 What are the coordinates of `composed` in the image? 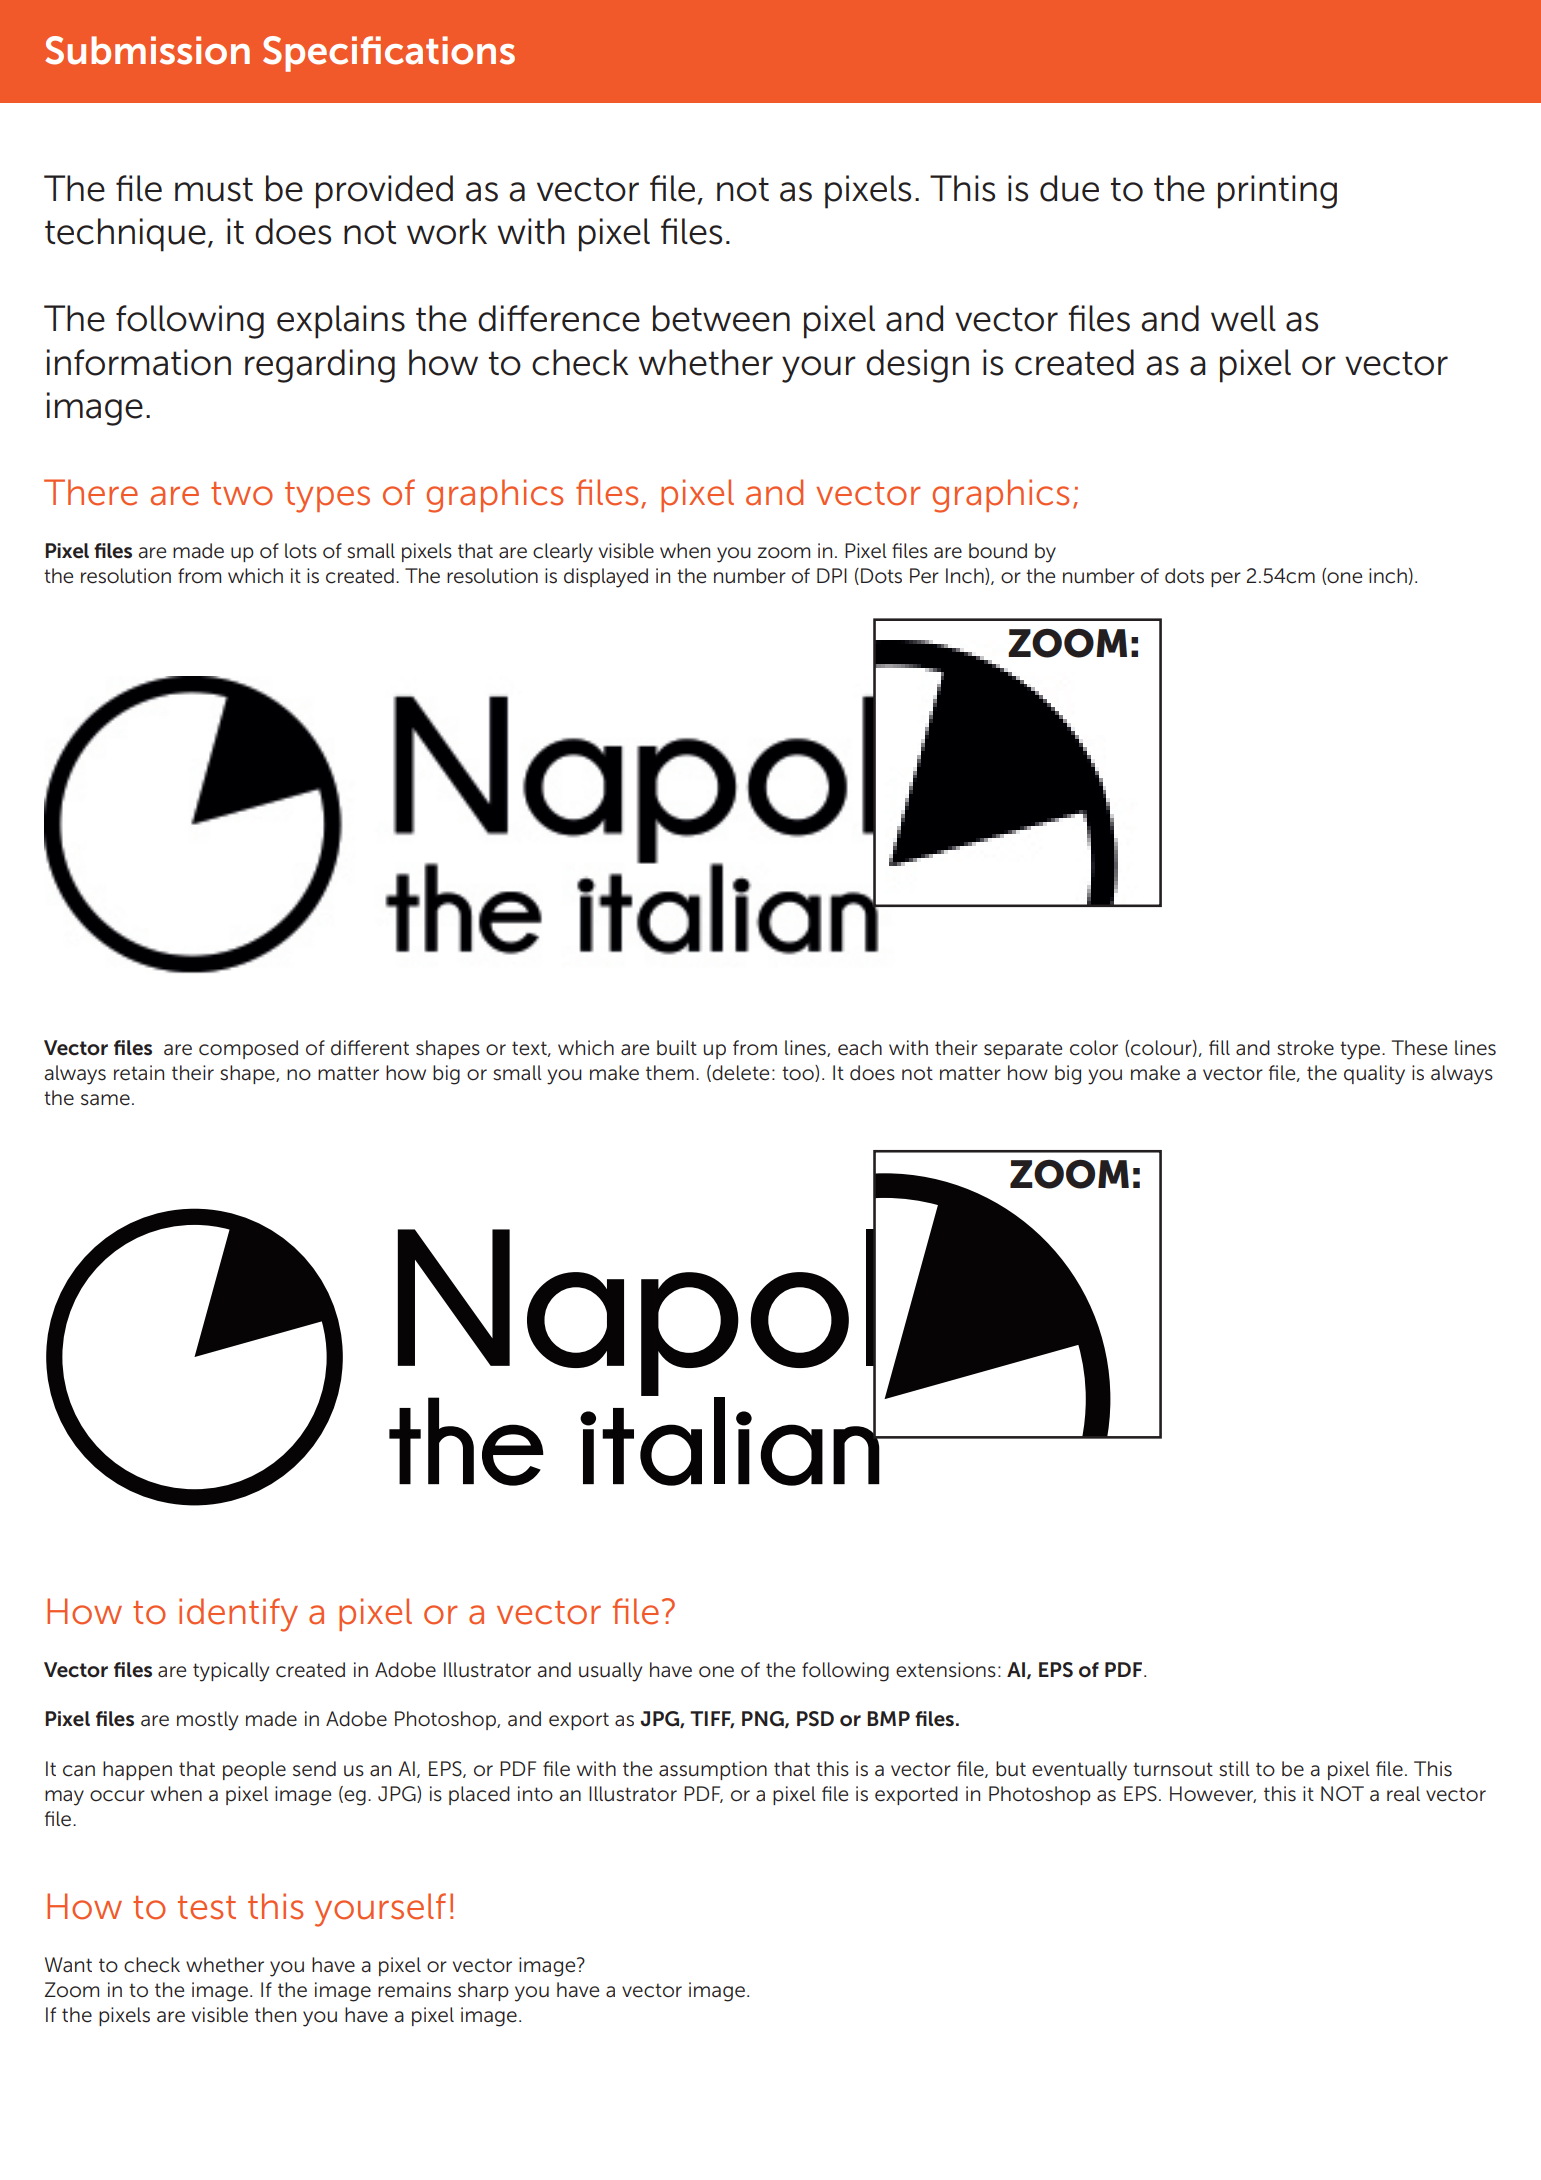 It's located at (248, 1049).
